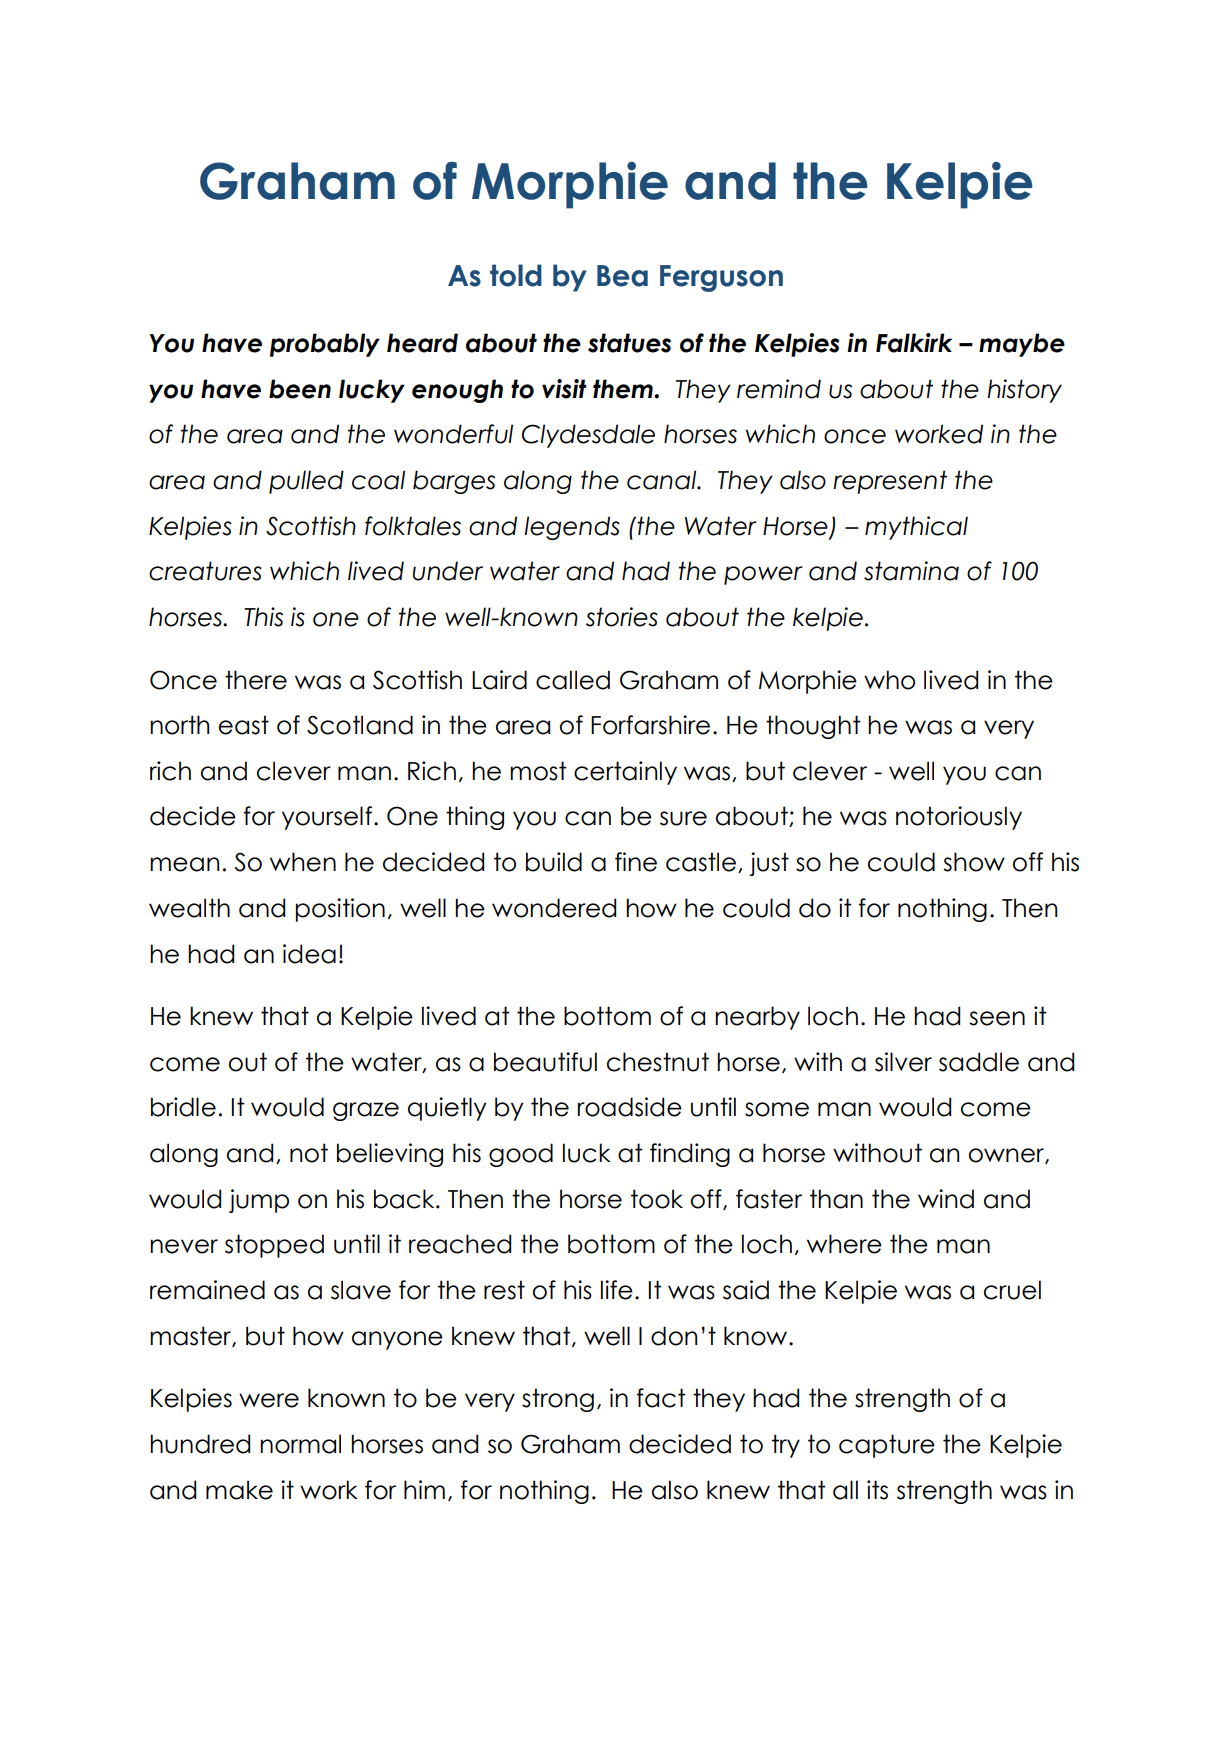 The image size is (1232, 1743). I want to click on show, so click(974, 862).
